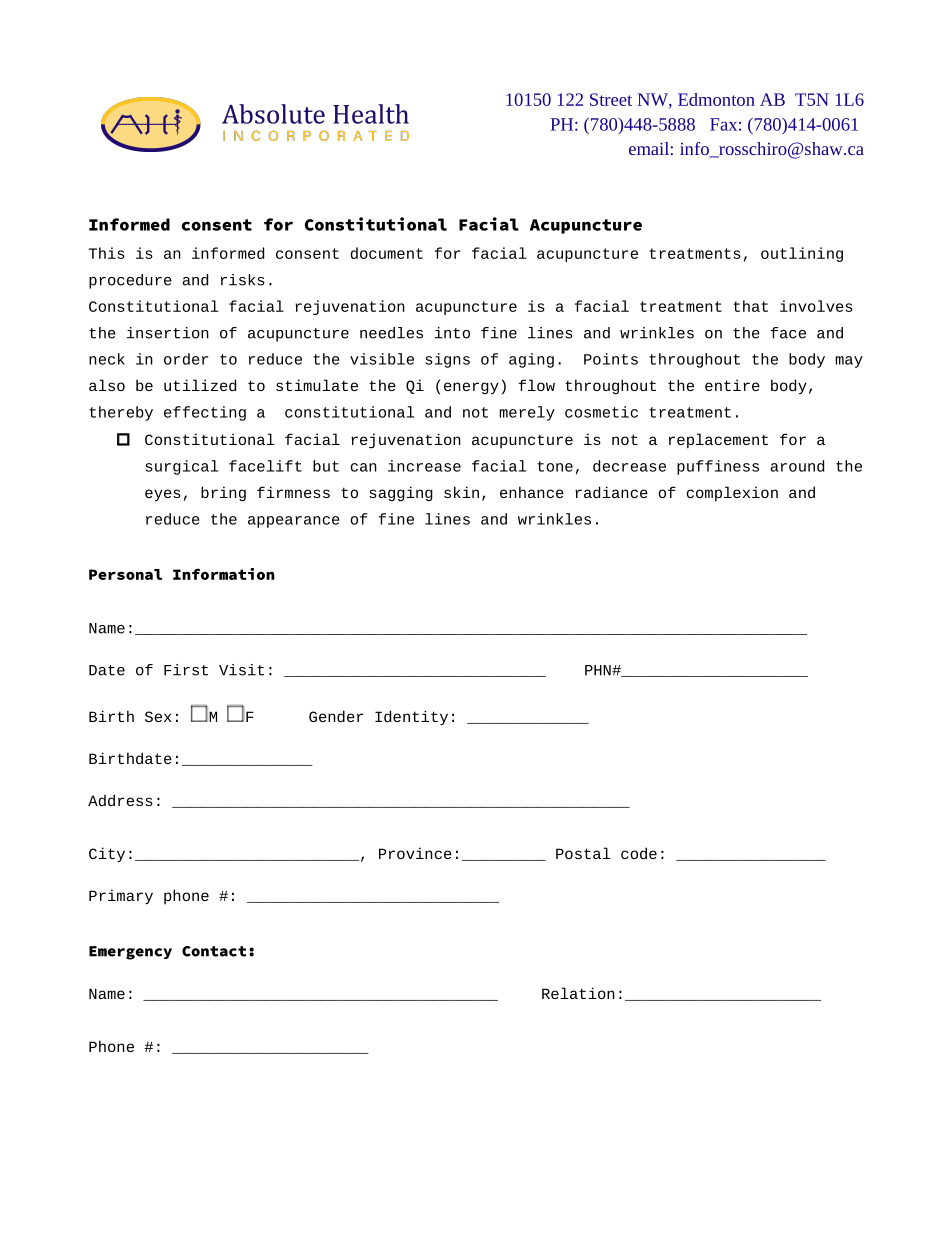 The image size is (952, 1233). Describe the element at coordinates (716, 99) in the document. I see `Edmonton` at that location.
